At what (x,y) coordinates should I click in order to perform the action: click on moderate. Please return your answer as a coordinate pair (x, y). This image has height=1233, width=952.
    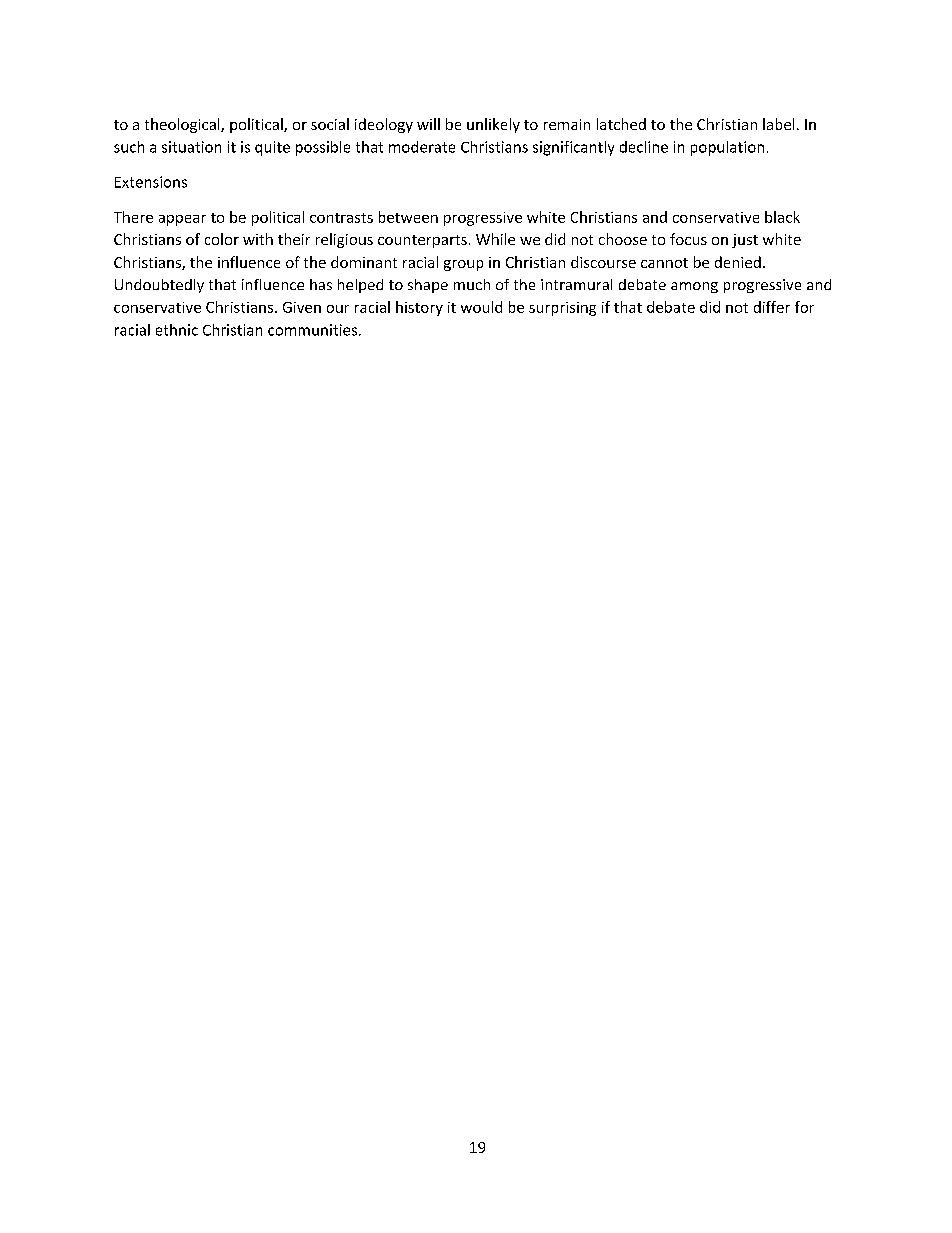
    Looking at the image, I should click on (422, 147).
